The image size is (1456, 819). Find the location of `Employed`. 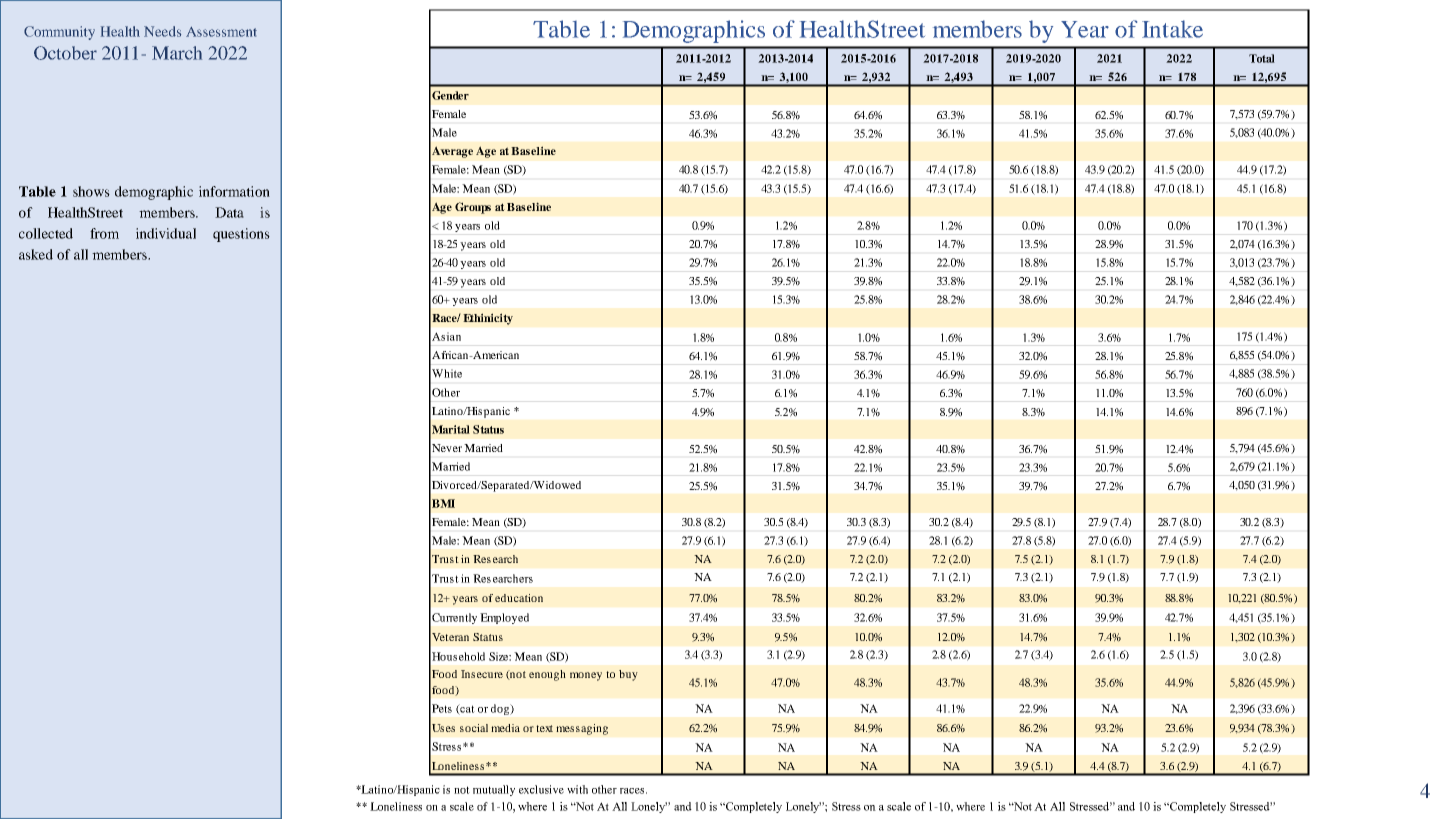

Employed is located at coordinates (504, 618).
